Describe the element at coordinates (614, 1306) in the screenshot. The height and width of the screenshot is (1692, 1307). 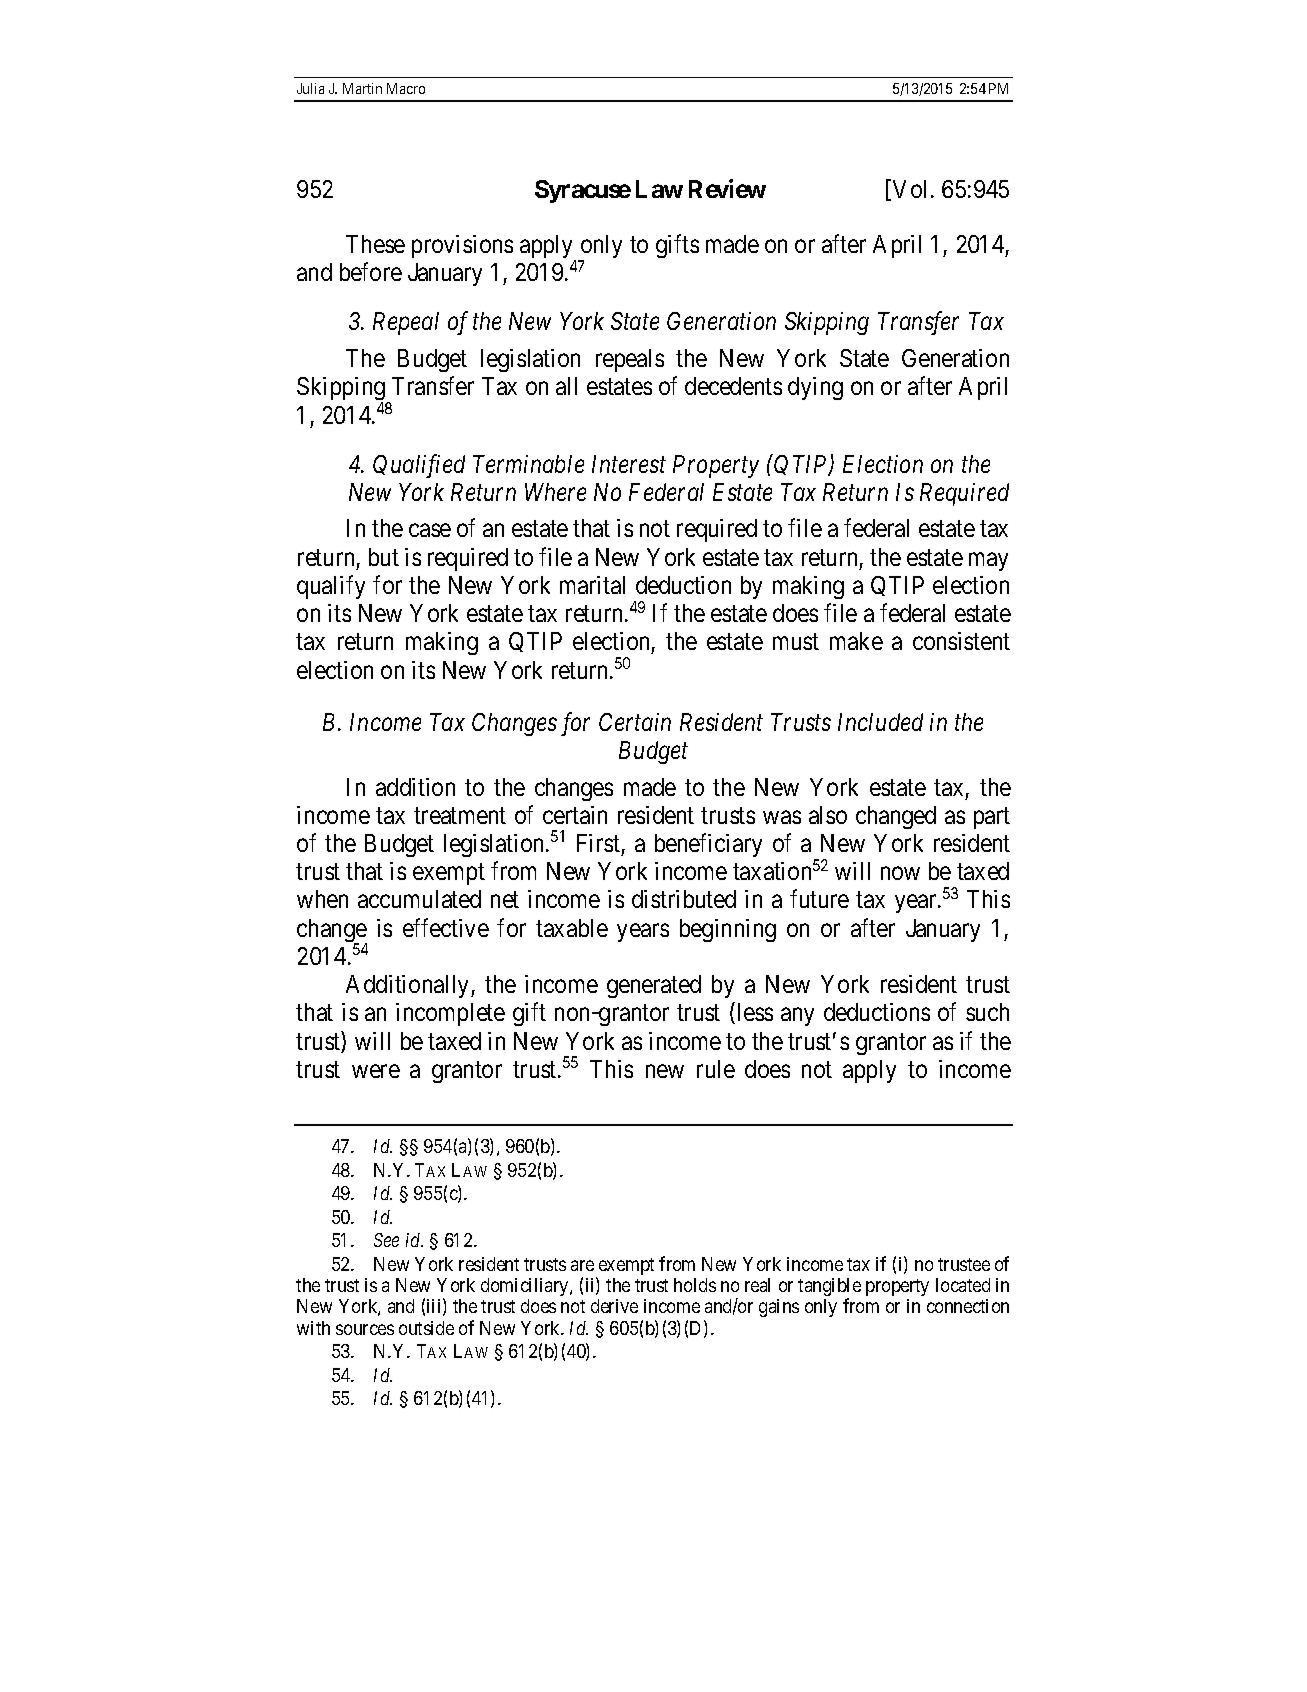
I see `derive` at that location.
